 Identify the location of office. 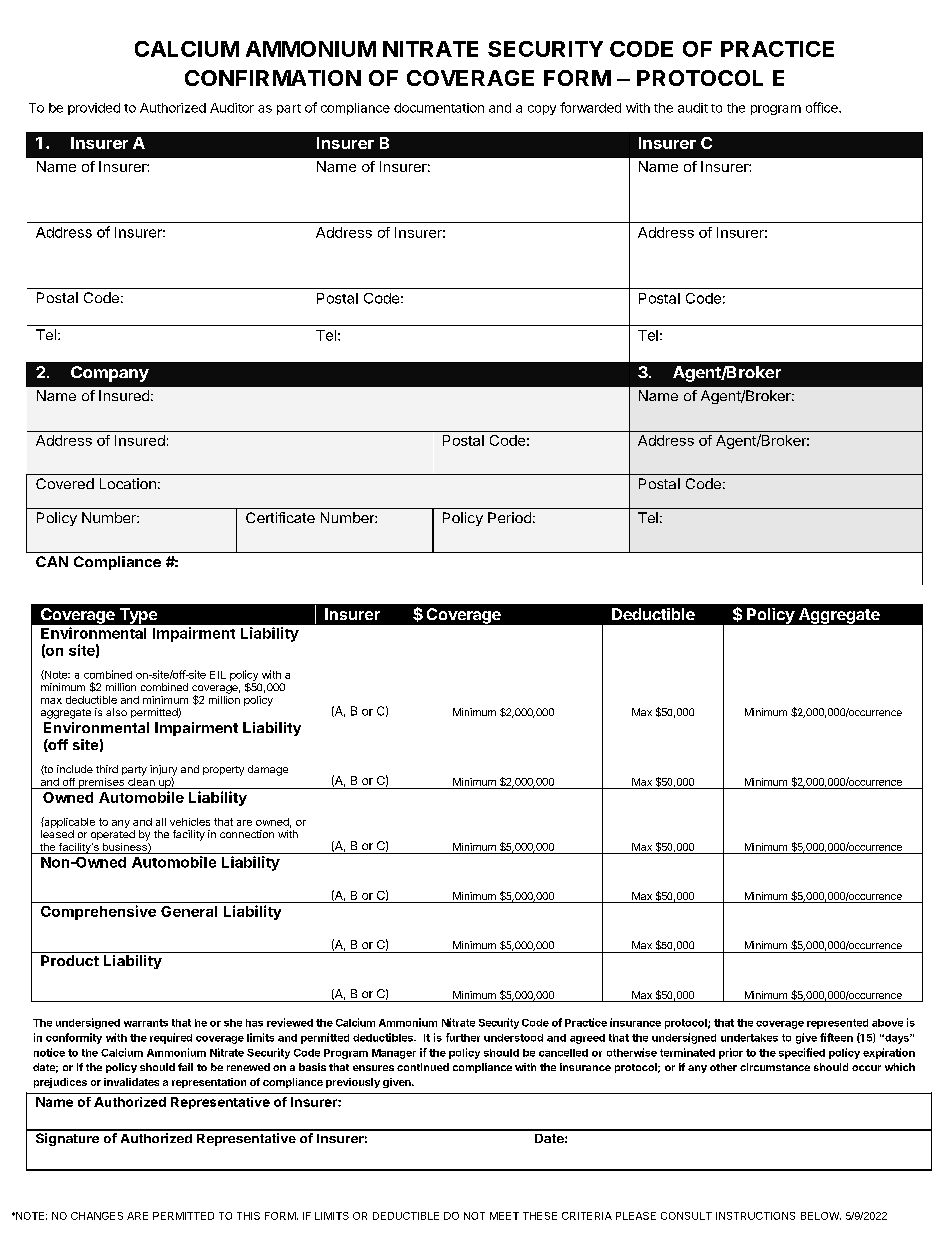
(823, 107).
